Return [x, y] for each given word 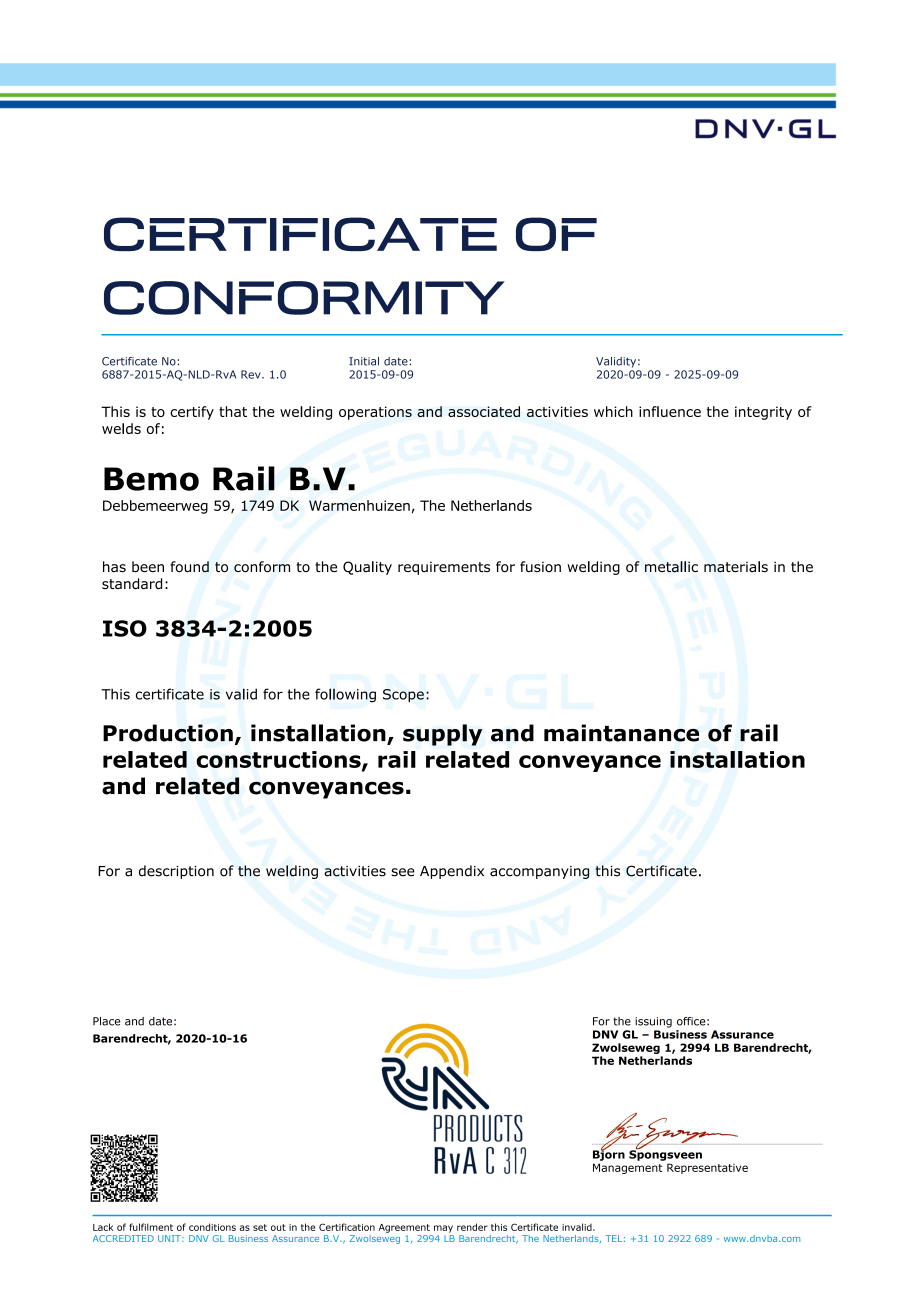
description [176, 872]
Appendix [452, 872]
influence [670, 411]
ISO [125, 628]
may [443, 1229]
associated [484, 411]
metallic [671, 567]
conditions [212, 1227]
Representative [707, 1168]
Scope [403, 695]
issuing [653, 1022]
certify [192, 413]
